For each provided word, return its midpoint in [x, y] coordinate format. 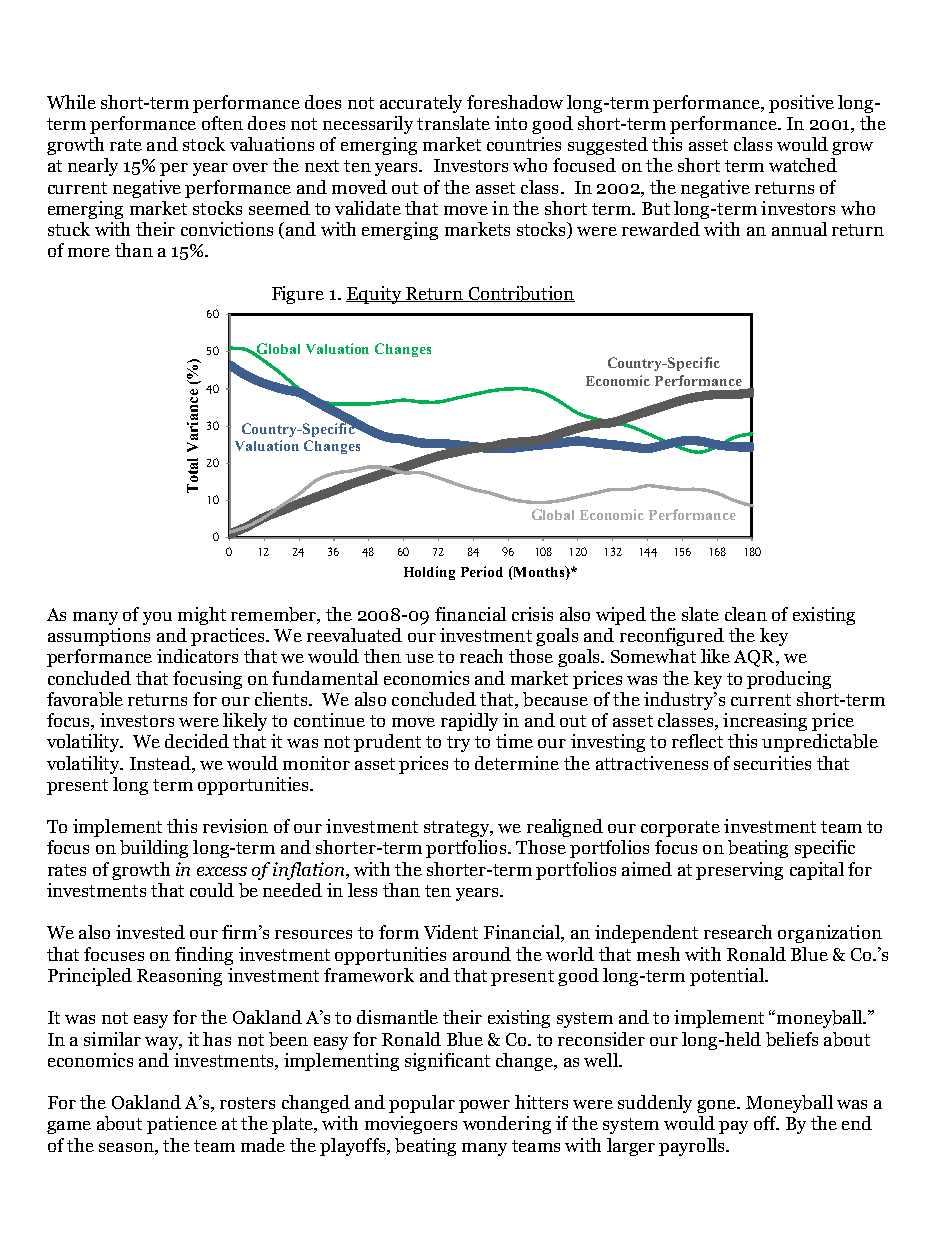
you [157, 618]
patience [182, 1125]
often [222, 123]
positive [801, 104]
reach [481, 656]
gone [717, 1106]
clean [746, 614]
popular [422, 1104]
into [511, 123]
